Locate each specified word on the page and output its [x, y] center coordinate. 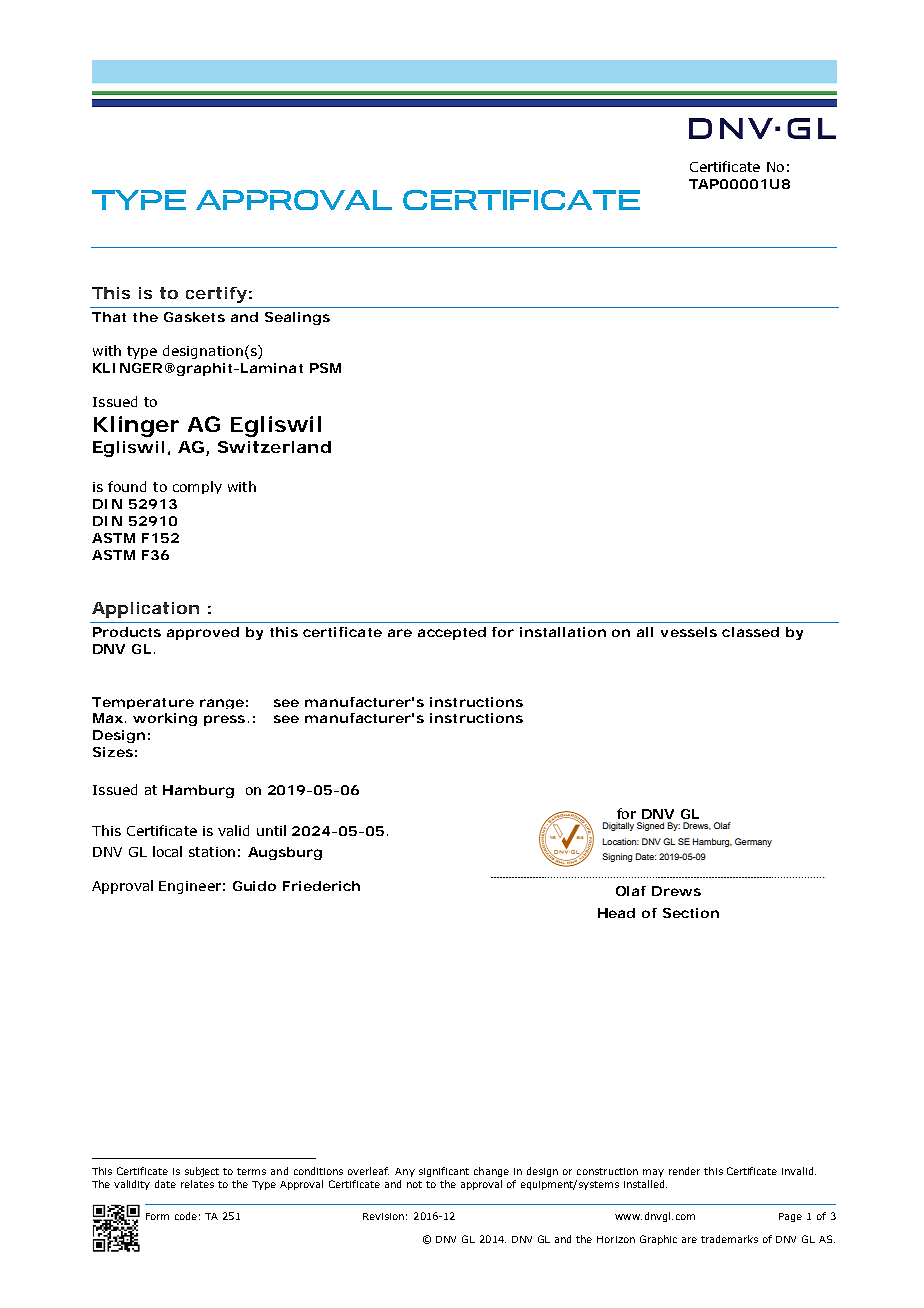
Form [157, 1216]
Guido [254, 886]
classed [750, 632]
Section [691, 913]
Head [616, 913]
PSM [325, 368]
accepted [452, 633]
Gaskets [194, 317]
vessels [689, 632]
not [414, 1184]
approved [203, 633]
